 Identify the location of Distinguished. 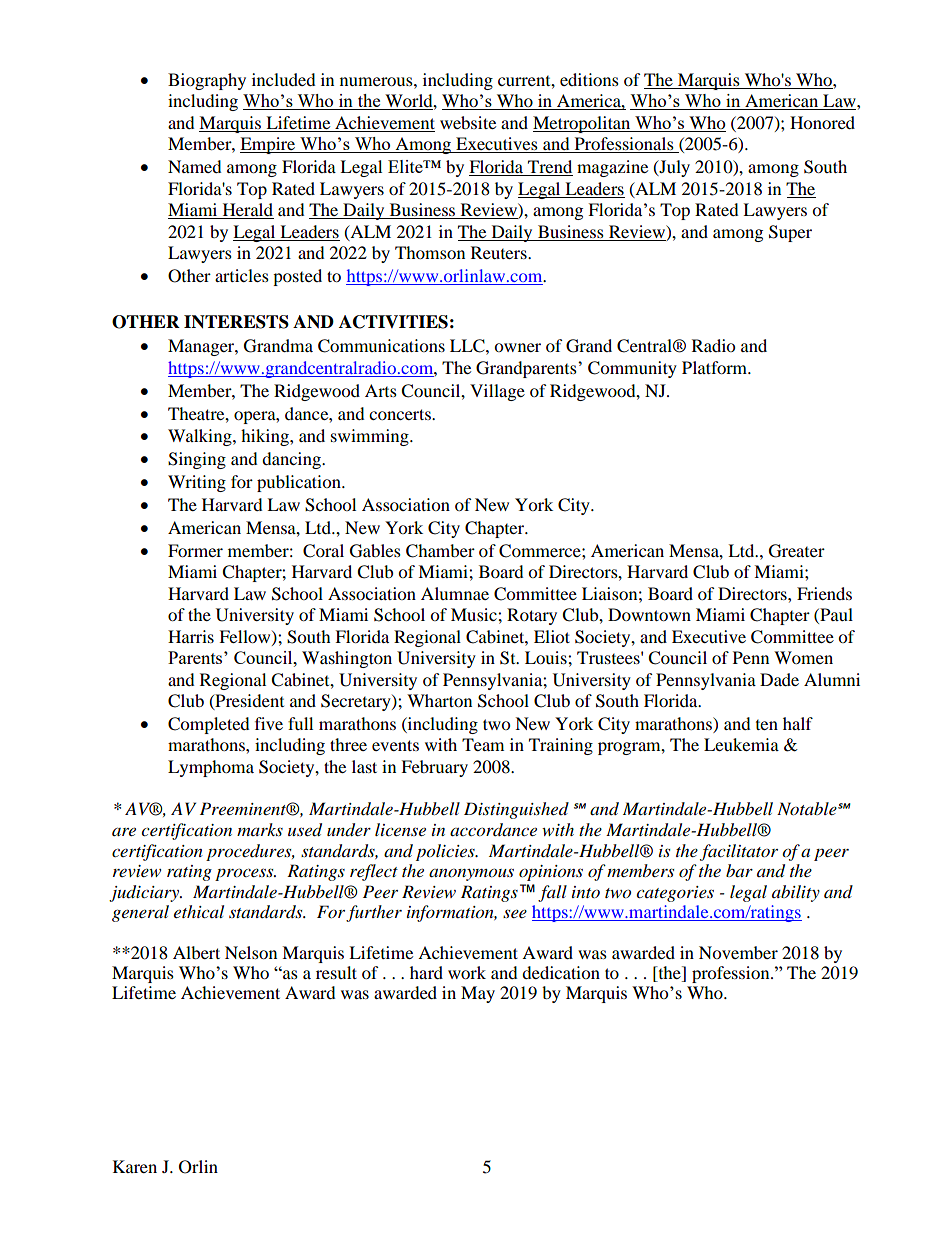
(516, 810).
